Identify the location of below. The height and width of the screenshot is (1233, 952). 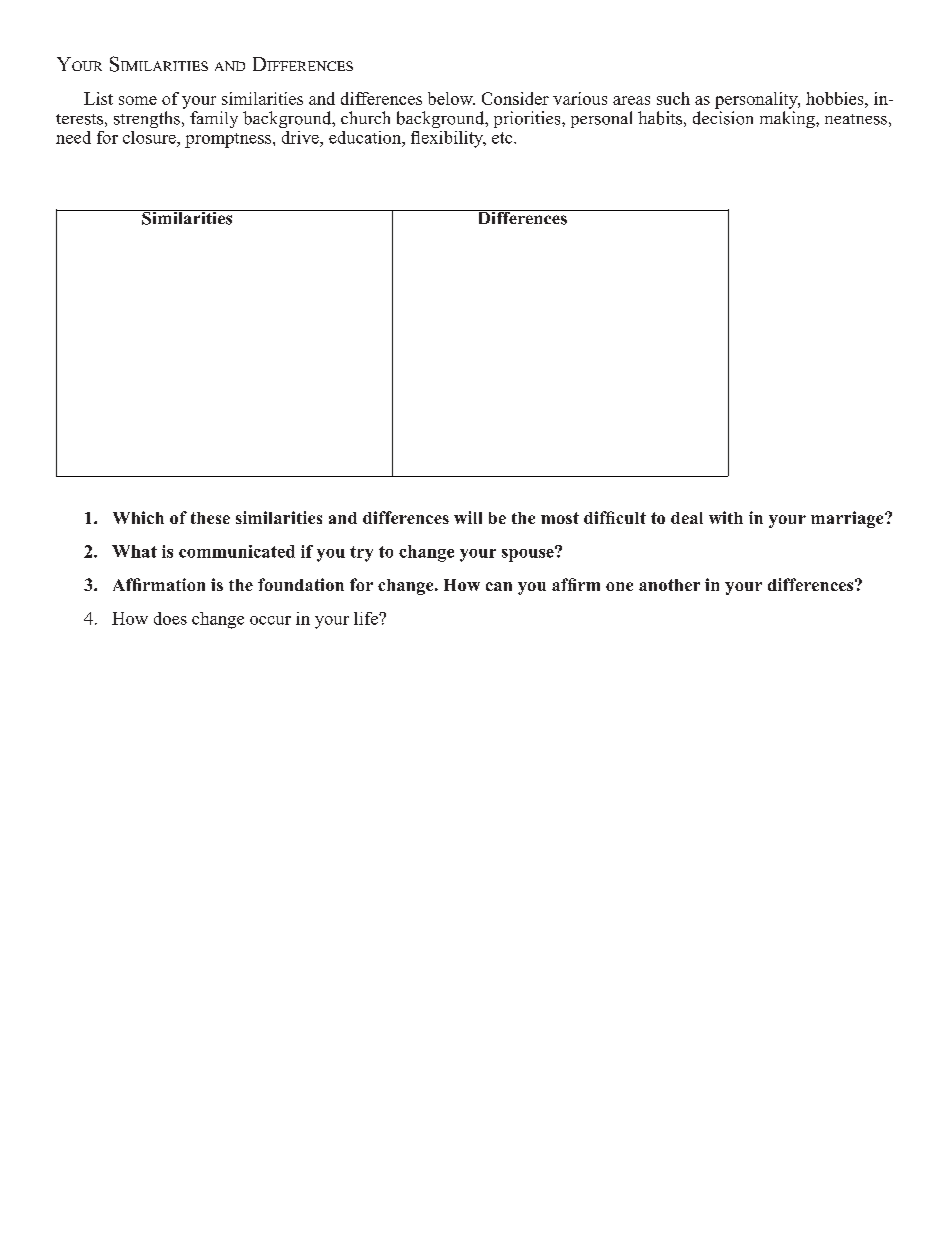
(451, 98).
